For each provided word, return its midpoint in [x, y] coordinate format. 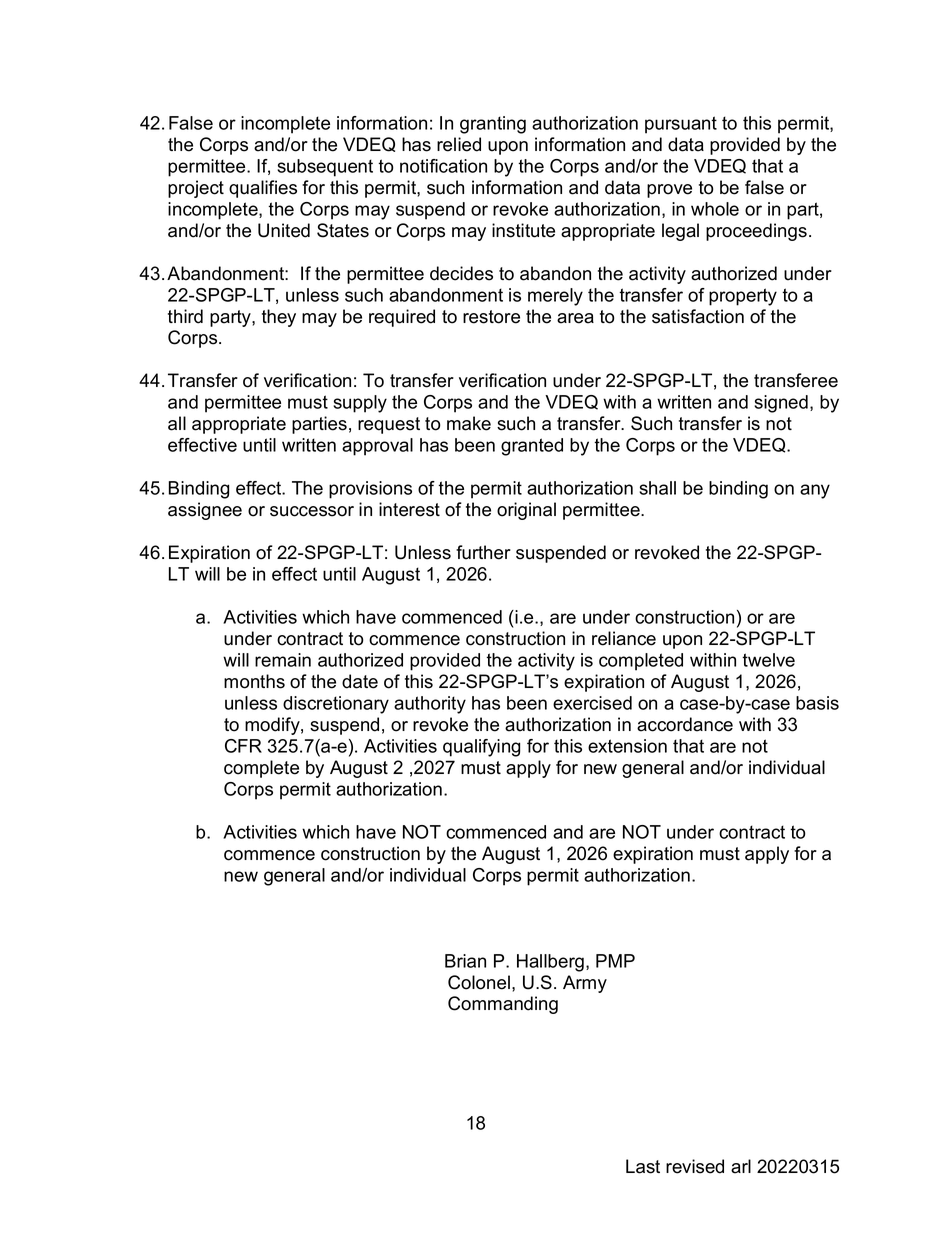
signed [781, 404]
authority [430, 705]
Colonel [480, 982]
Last [643, 1166]
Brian [465, 961]
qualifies [263, 189]
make [469, 423]
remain [283, 660]
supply [360, 404]
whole [715, 209]
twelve [768, 660]
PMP [615, 961]
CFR [243, 746]
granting [493, 125]
